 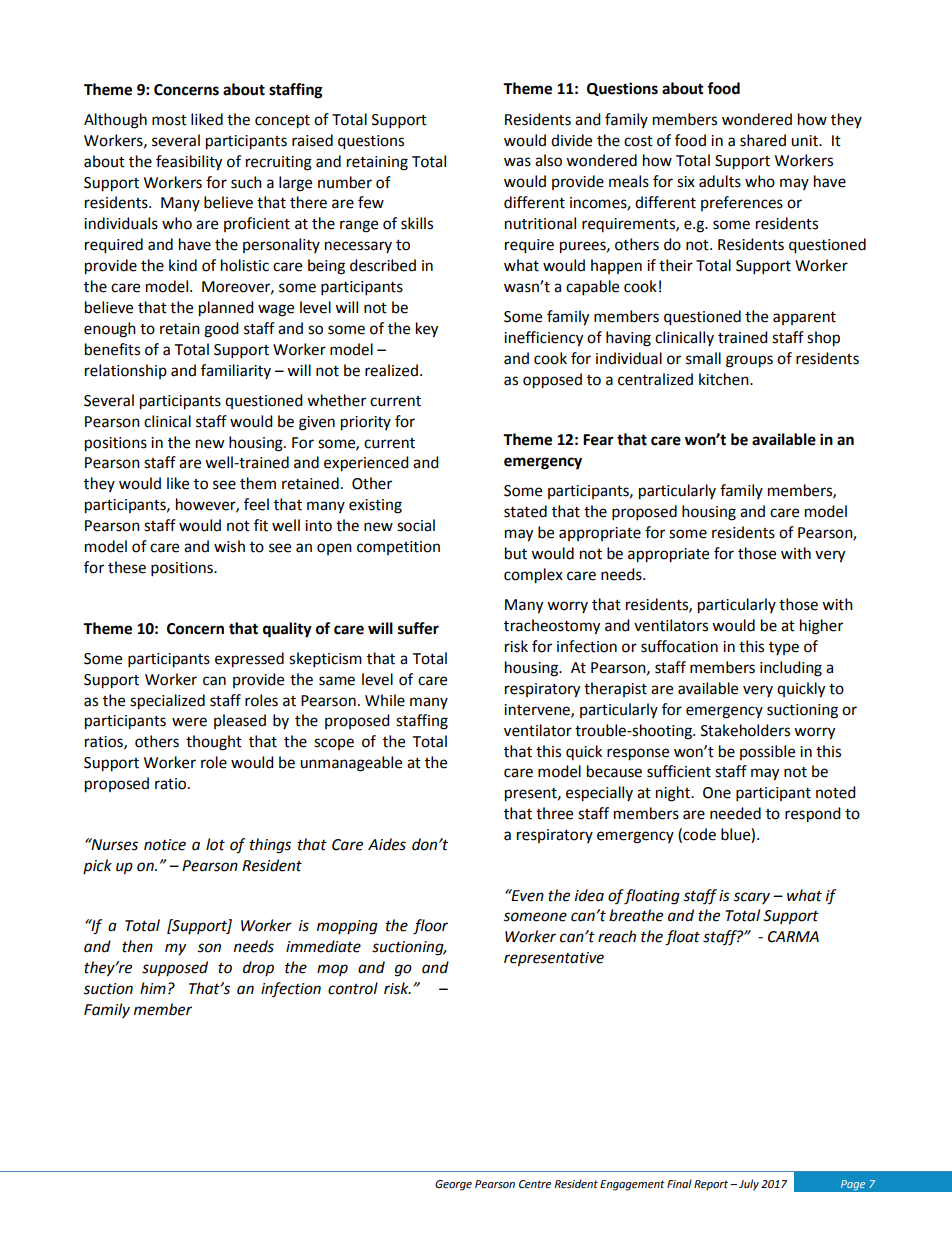 I want to click on also, so click(x=548, y=160).
